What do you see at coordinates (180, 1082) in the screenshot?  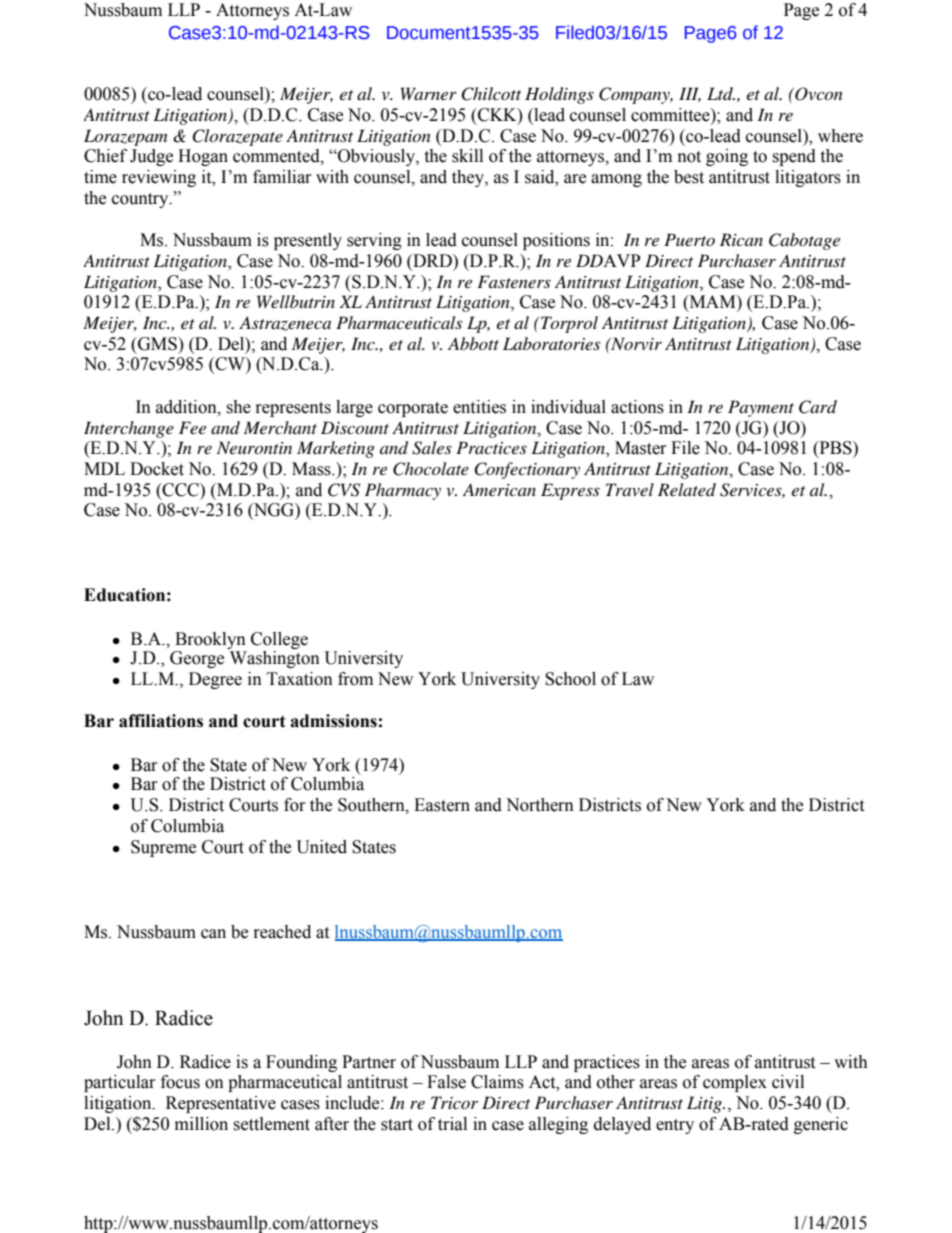 I see `focus` at bounding box center [180, 1082].
